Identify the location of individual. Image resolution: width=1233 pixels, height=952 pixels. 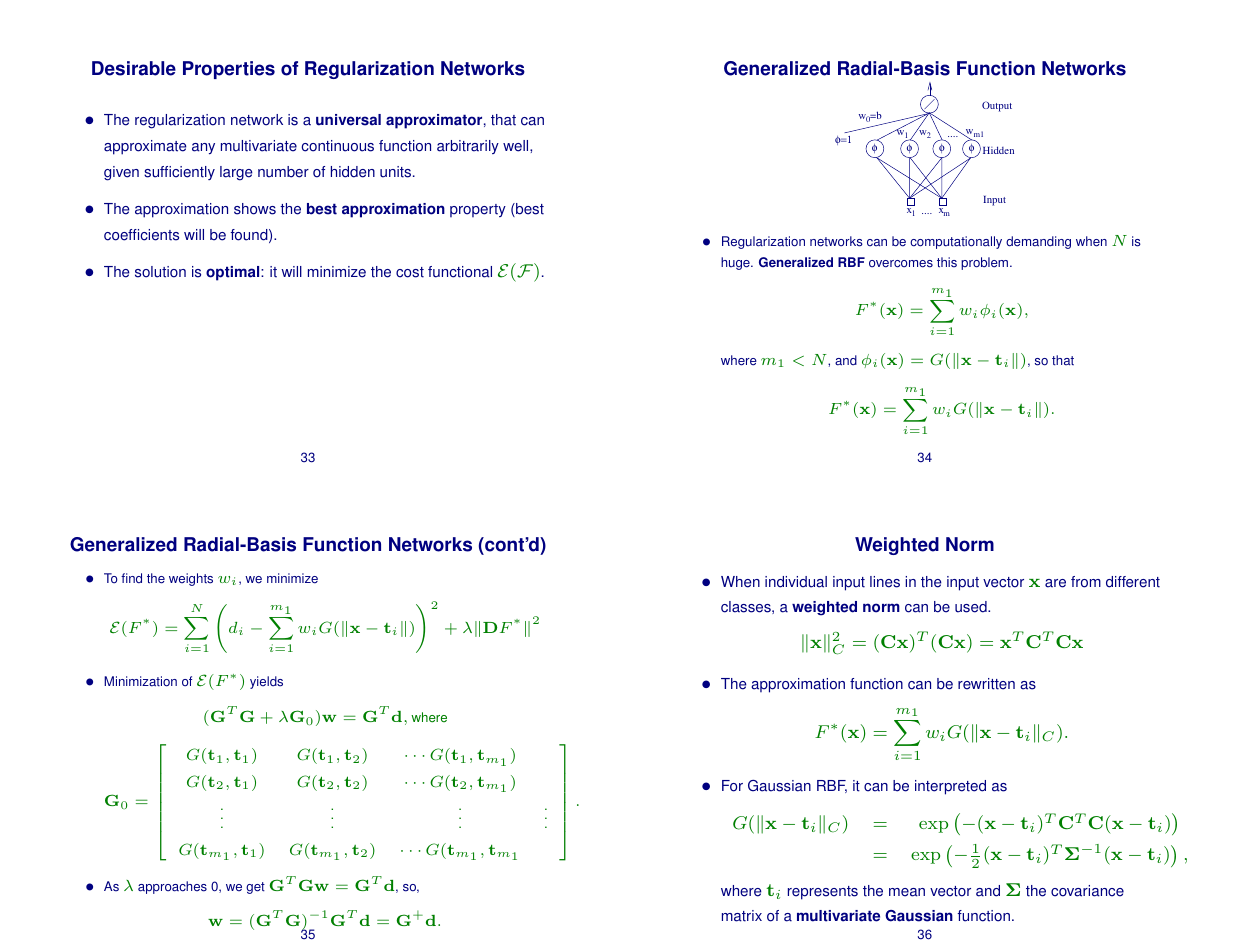
(796, 582).
